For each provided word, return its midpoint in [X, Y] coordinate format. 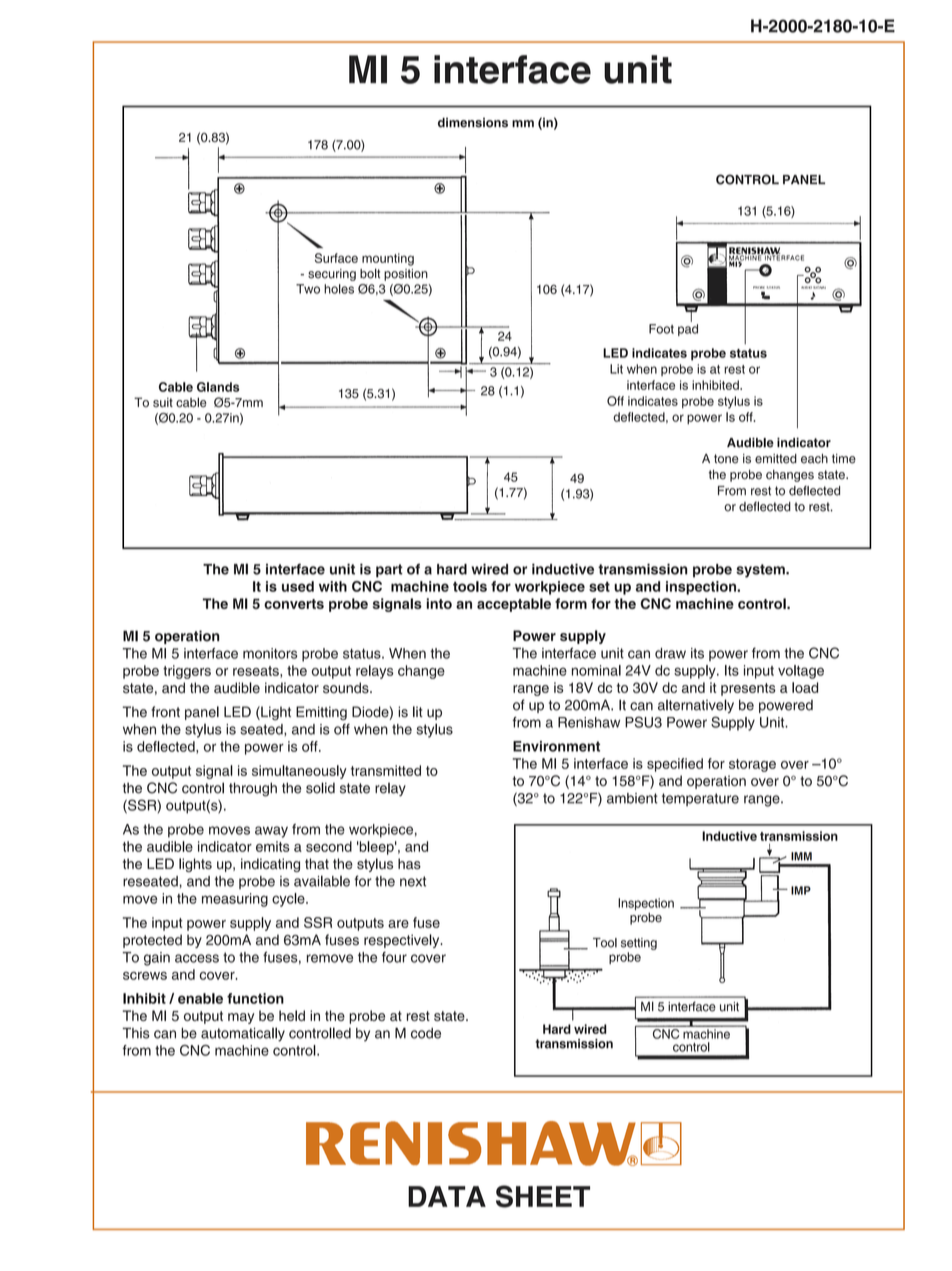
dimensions [473, 123]
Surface [336, 258]
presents [748, 689]
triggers [187, 672]
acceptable [514, 605]
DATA [447, 1196]
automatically [243, 1034]
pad [688, 330]
